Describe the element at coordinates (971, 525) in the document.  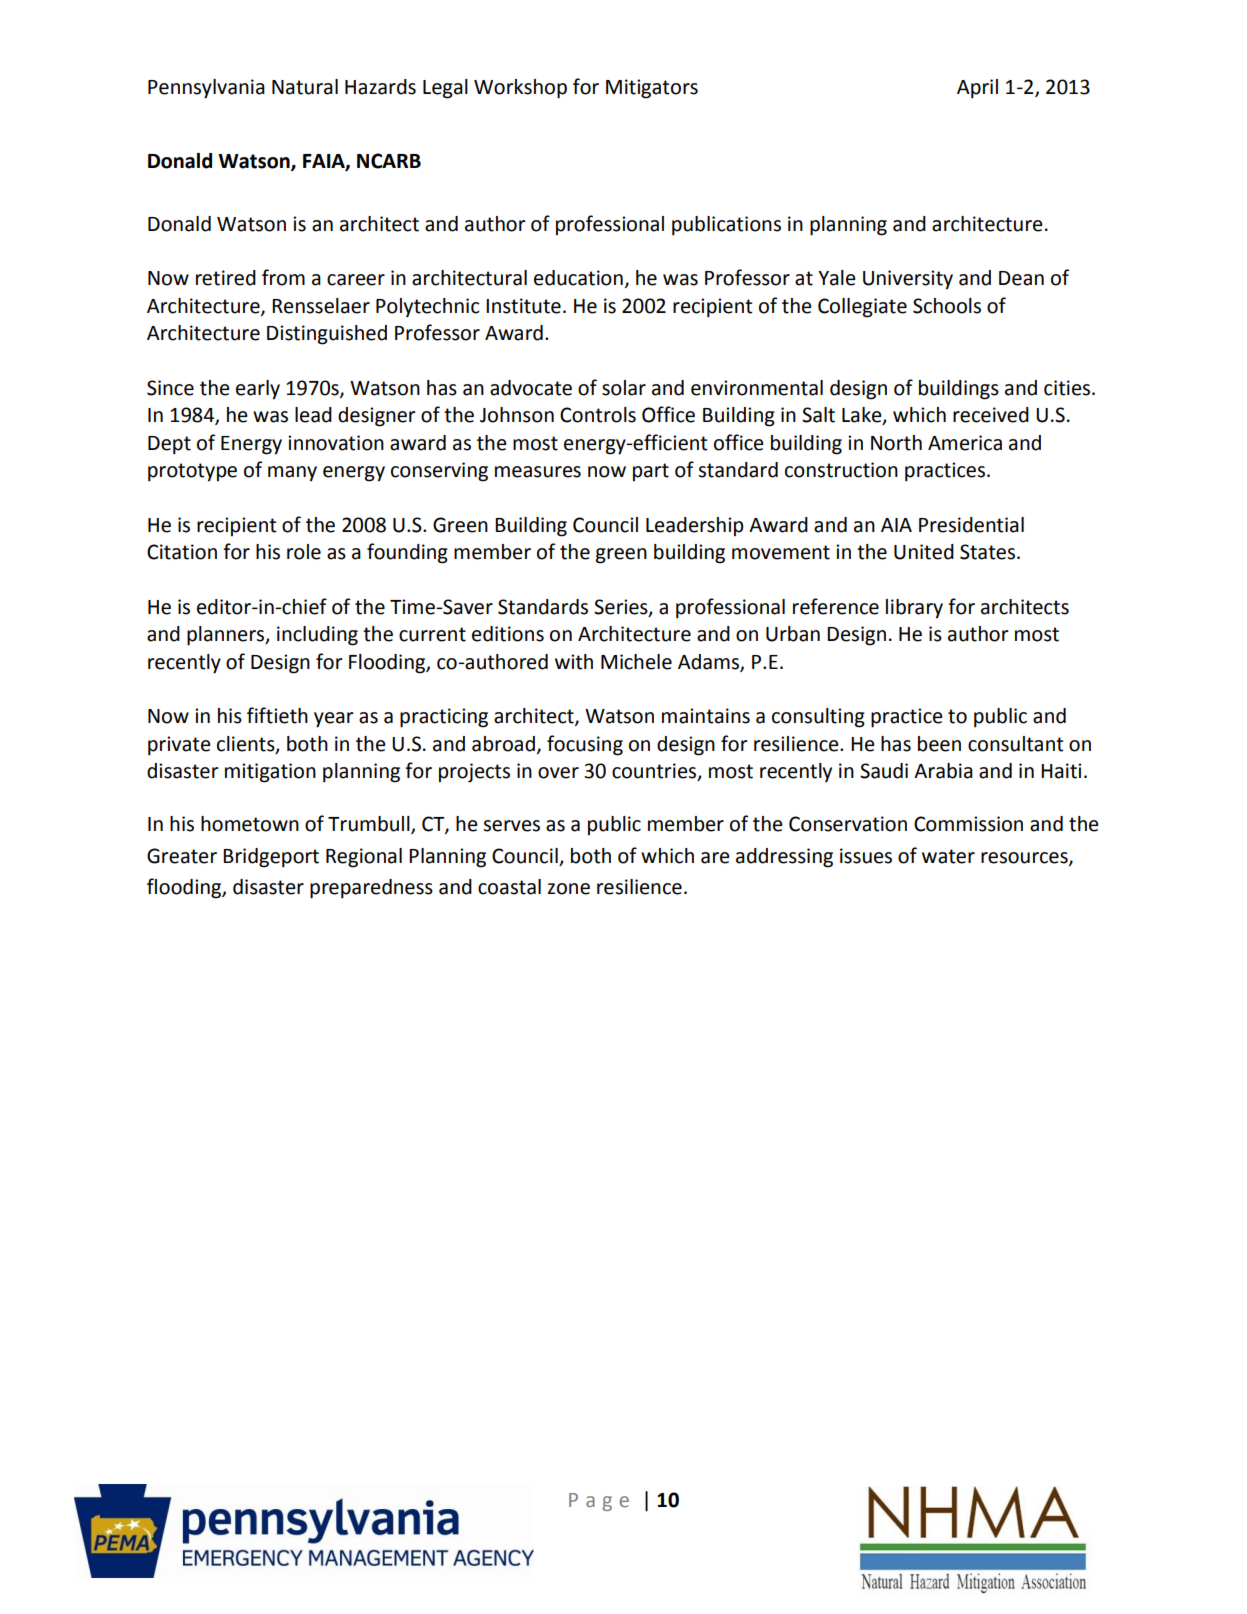
I see `Presidential` at that location.
